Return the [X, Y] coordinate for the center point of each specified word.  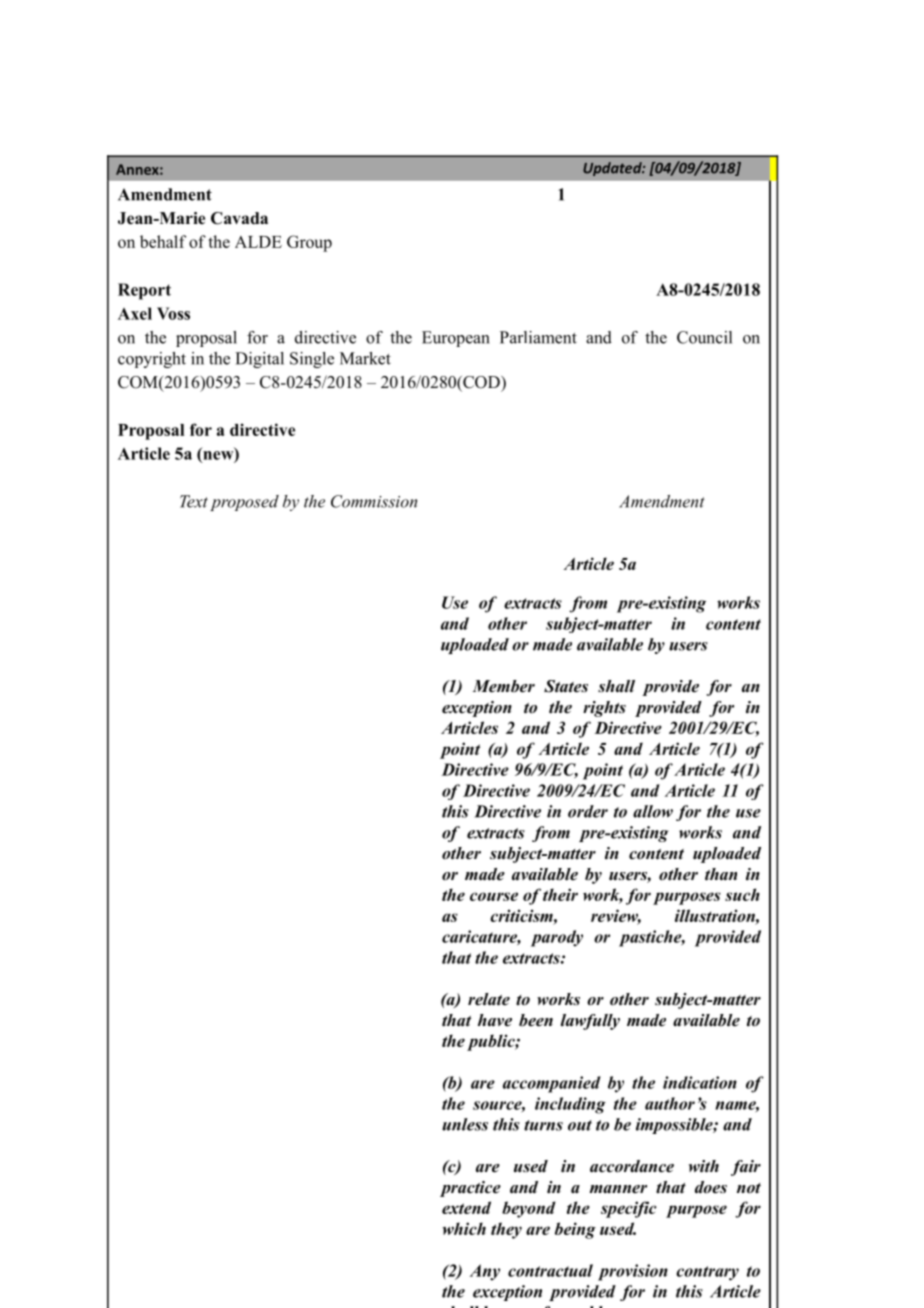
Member [503, 686]
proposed [244, 503]
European [456, 339]
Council [704, 337]
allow [653, 811]
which [464, 1228]
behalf [163, 241]
